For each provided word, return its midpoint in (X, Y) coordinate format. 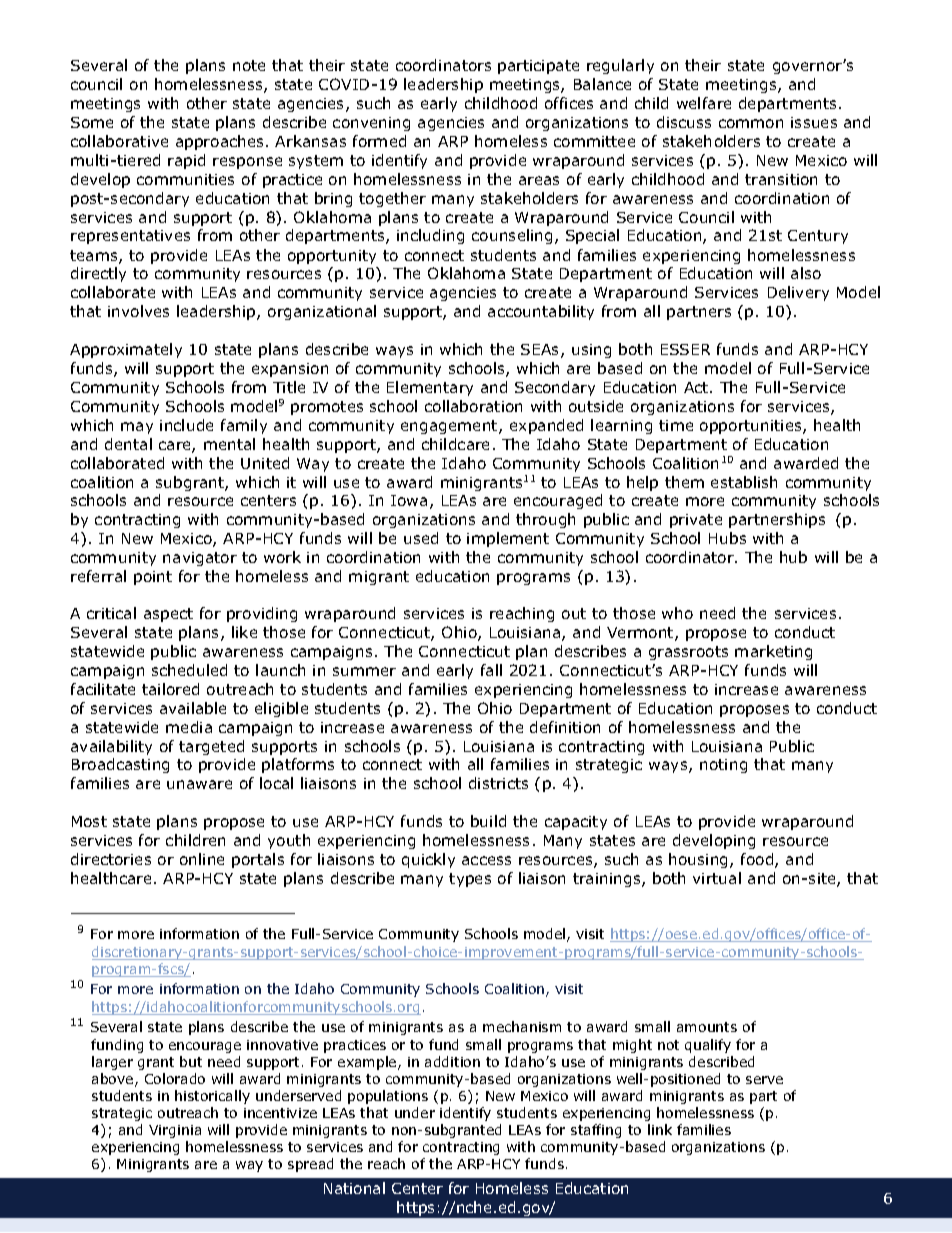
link (660, 1129)
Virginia (175, 1131)
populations (388, 1097)
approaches (221, 142)
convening (371, 124)
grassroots (688, 653)
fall (491, 670)
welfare (704, 103)
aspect (168, 615)
